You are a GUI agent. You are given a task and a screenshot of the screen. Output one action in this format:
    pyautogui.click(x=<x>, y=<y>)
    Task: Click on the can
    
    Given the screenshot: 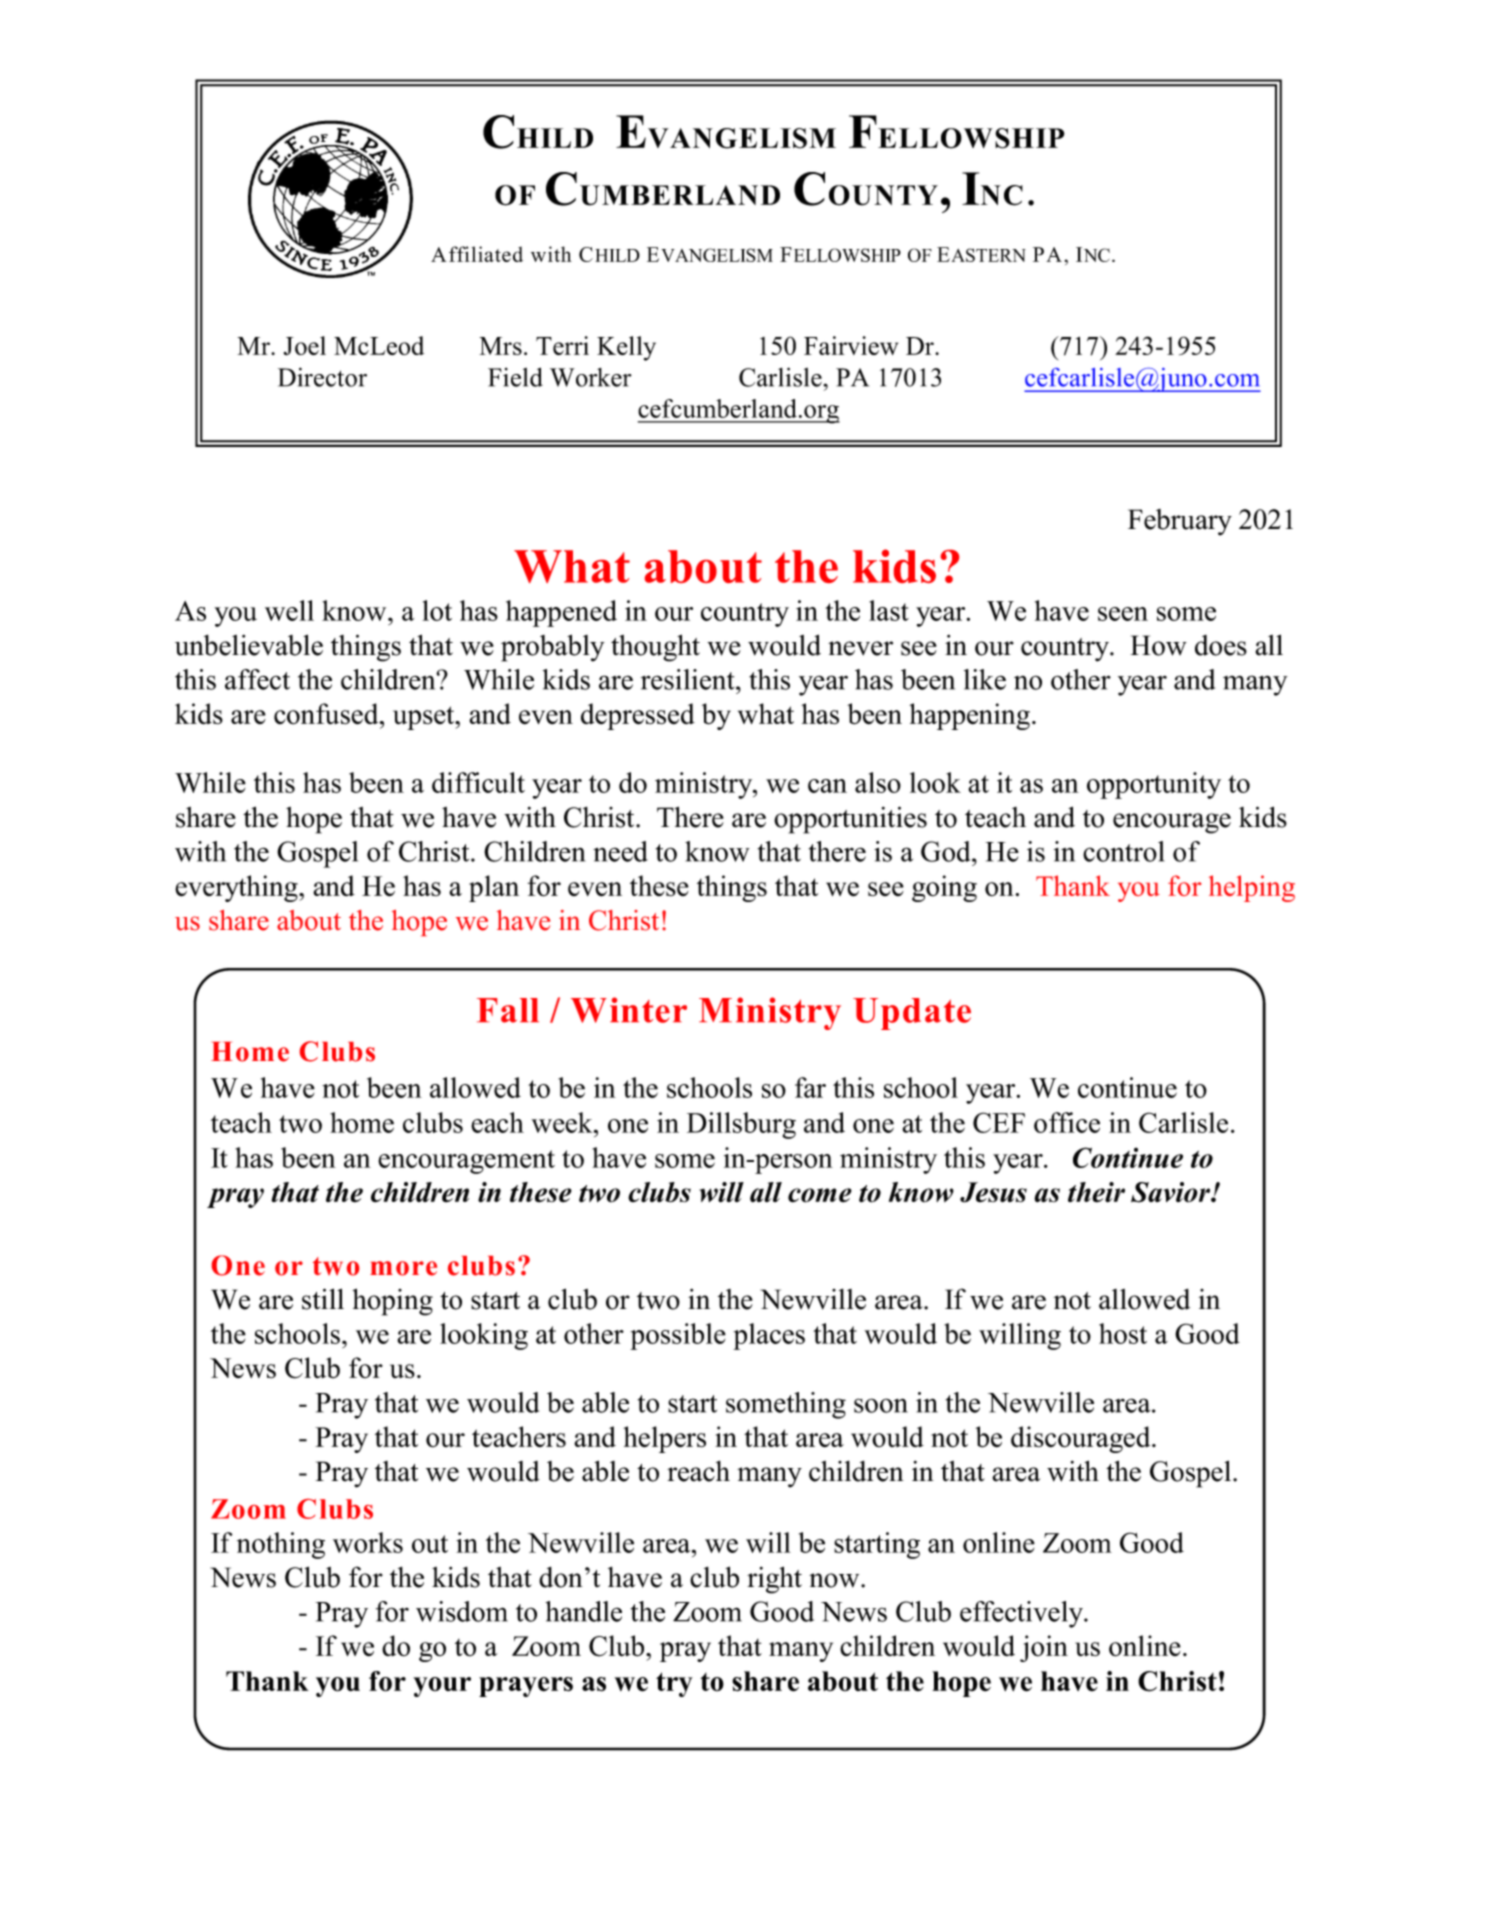 What is the action you would take?
    pyautogui.click(x=827, y=786)
